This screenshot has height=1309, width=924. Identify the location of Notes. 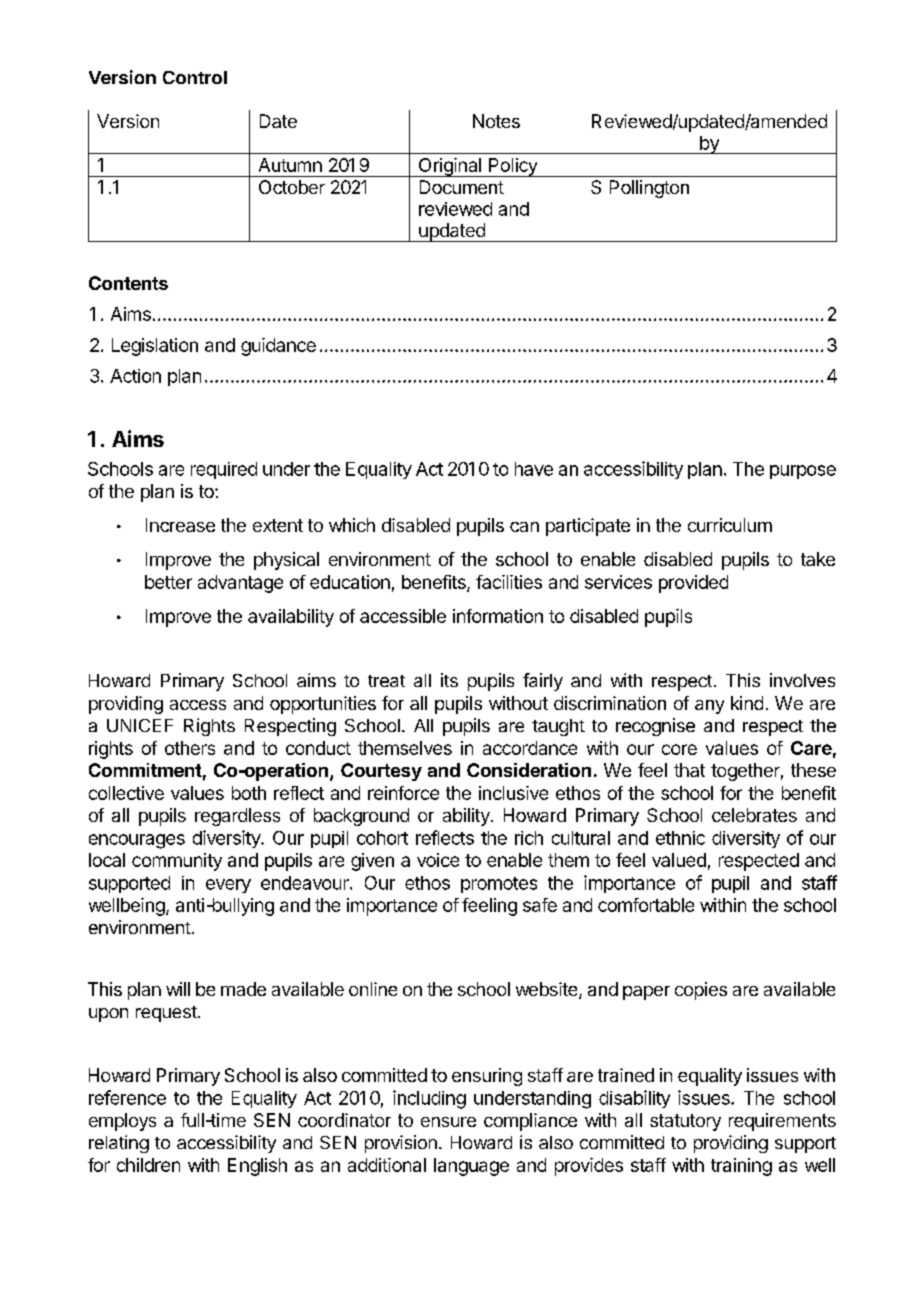
(496, 121).
